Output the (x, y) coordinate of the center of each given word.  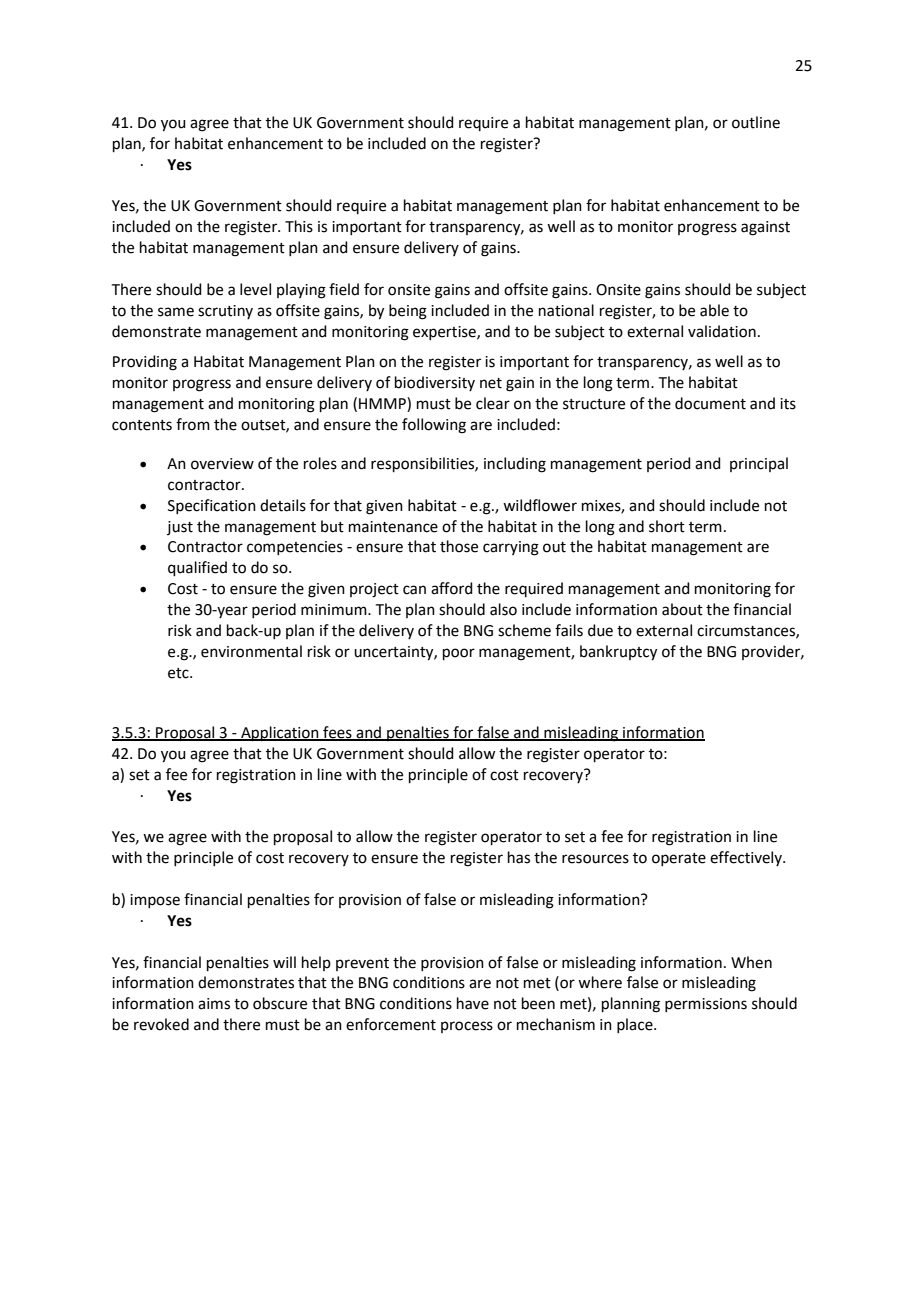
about (682, 609)
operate (679, 859)
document (710, 403)
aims (214, 1004)
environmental (251, 651)
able (714, 310)
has (519, 857)
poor (459, 654)
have (473, 1003)
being (408, 312)
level (255, 289)
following (434, 426)
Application (280, 733)
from (193, 424)
